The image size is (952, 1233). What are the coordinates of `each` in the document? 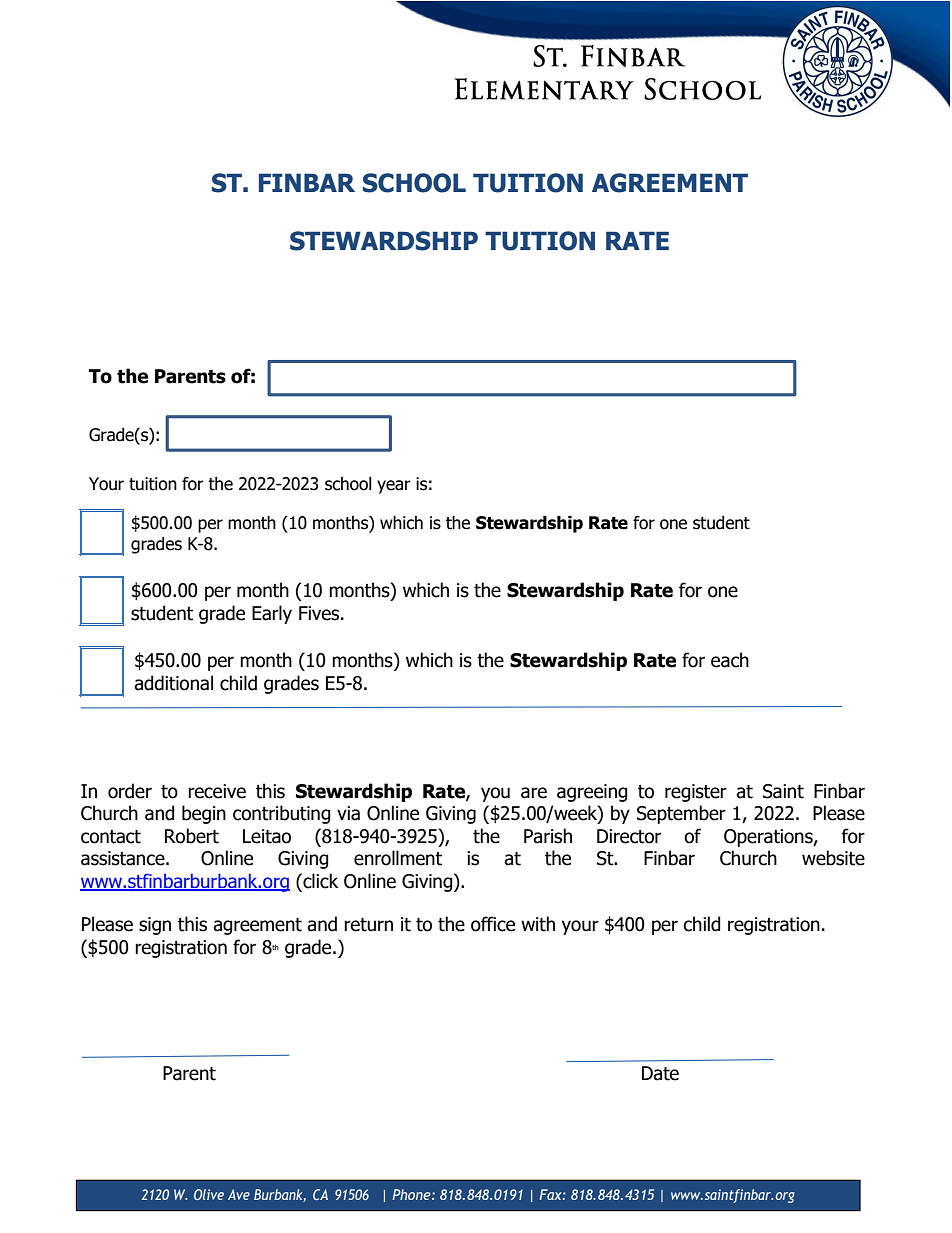 It's located at (730, 660).
